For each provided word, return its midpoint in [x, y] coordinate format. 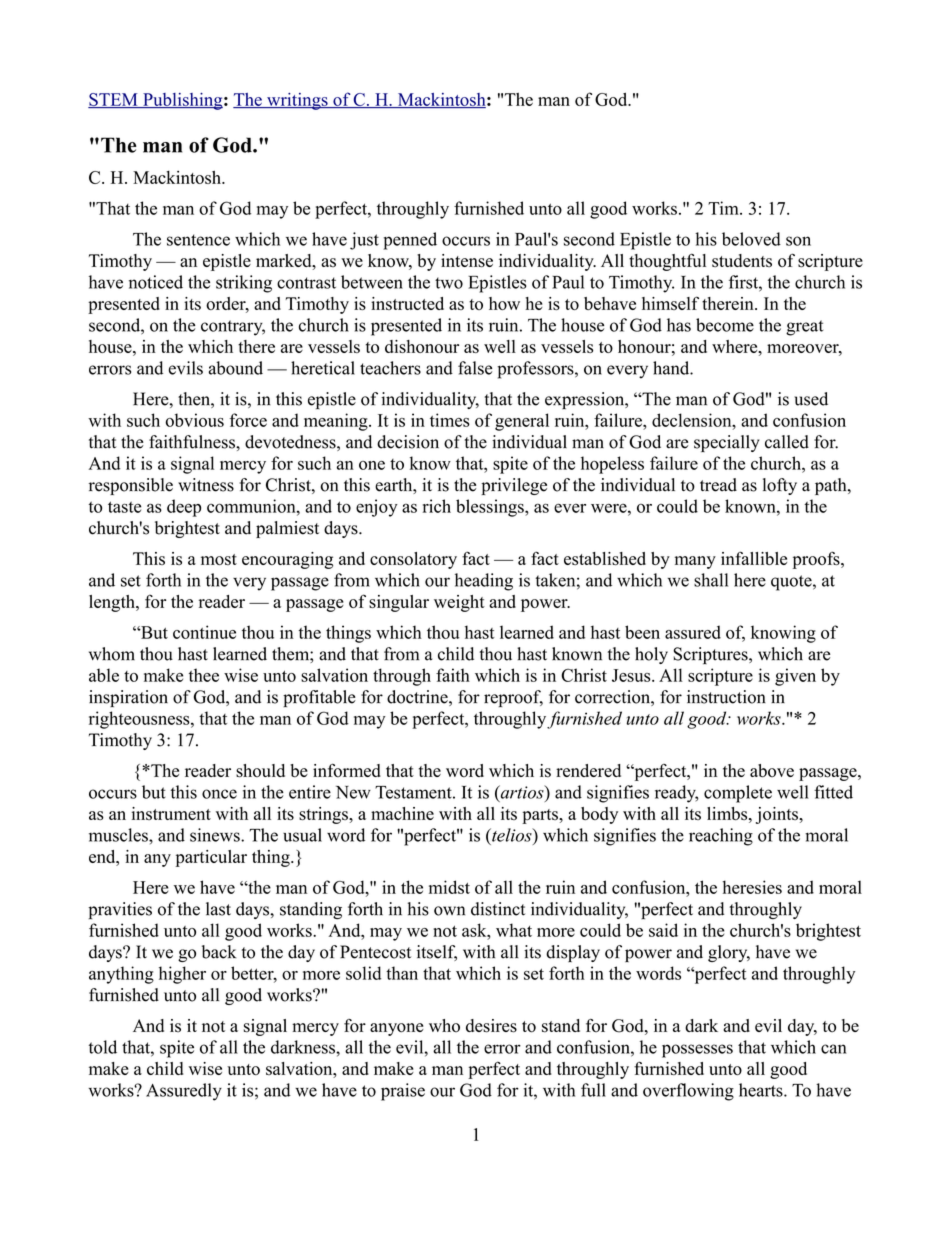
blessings [491, 508]
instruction [726, 697]
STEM [114, 100]
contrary [233, 328]
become [725, 325]
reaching [721, 837]
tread [718, 485]
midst [449, 887]
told [103, 1047]
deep [184, 508]
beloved [751, 239]
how [504, 303]
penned [410, 241]
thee [204, 675]
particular [211, 858]
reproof [513, 698]
